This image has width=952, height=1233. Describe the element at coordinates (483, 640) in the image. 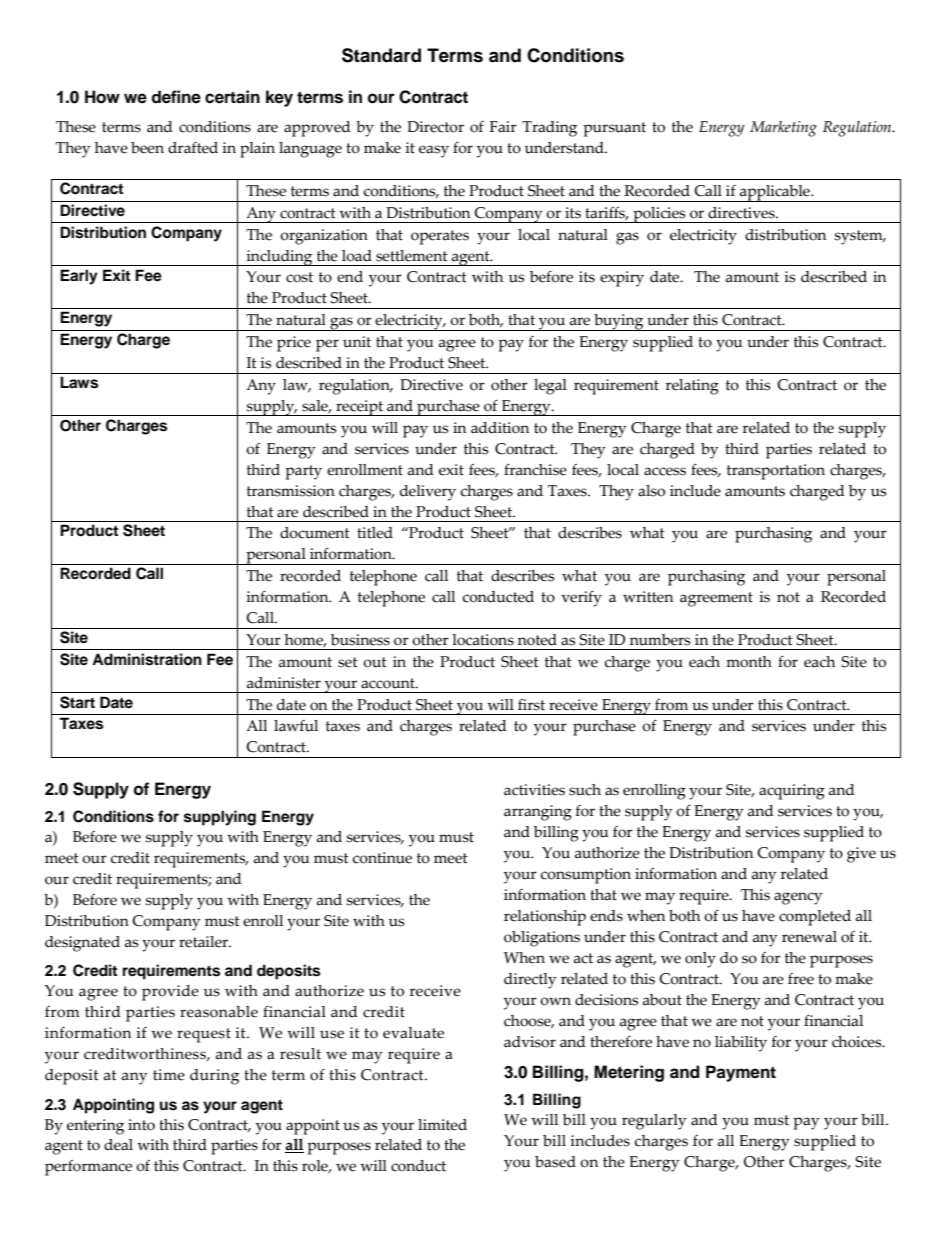

I see `locations` at that location.
